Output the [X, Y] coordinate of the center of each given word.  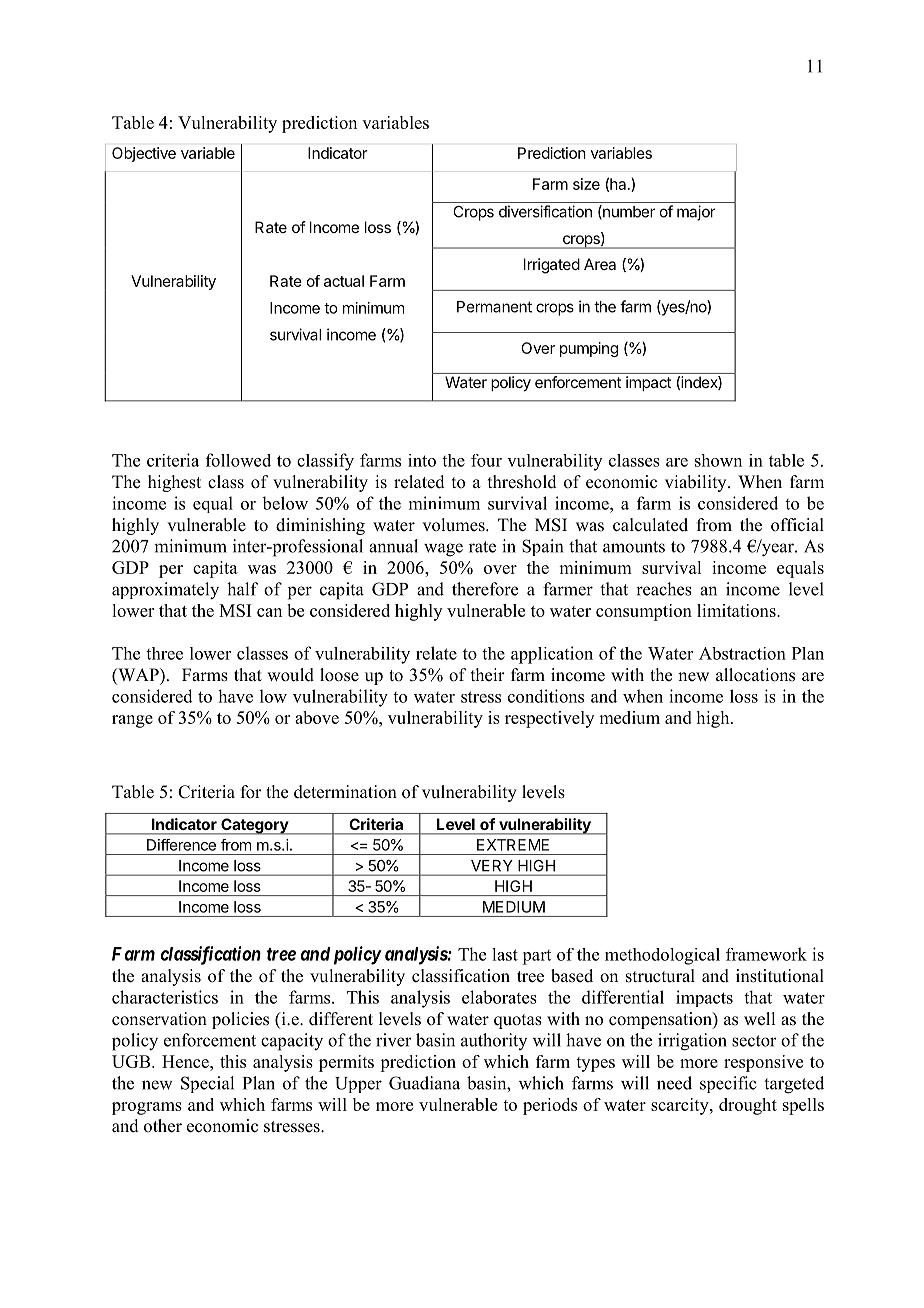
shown [718, 460]
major [696, 213]
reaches [664, 589]
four [486, 460]
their [488, 675]
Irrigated [552, 266]
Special [207, 1084]
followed [238, 460]
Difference [181, 845]
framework [766, 954]
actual [344, 281]
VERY [491, 865]
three [164, 653]
